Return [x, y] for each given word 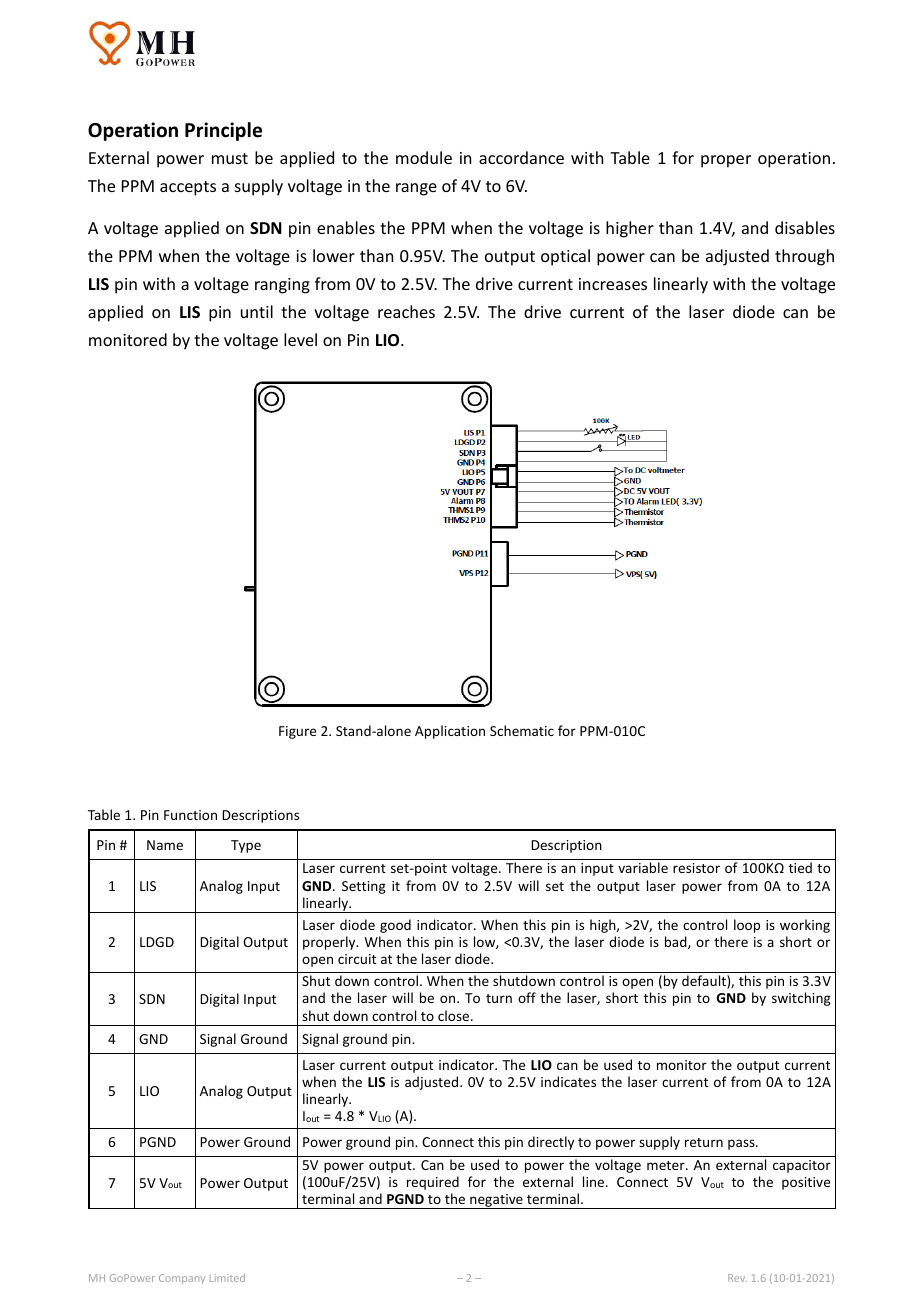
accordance [521, 157]
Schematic [522, 730]
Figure [297, 732]
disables [805, 227]
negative [496, 1201]
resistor [696, 868]
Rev [737, 1278]
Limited [227, 1278]
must [230, 158]
